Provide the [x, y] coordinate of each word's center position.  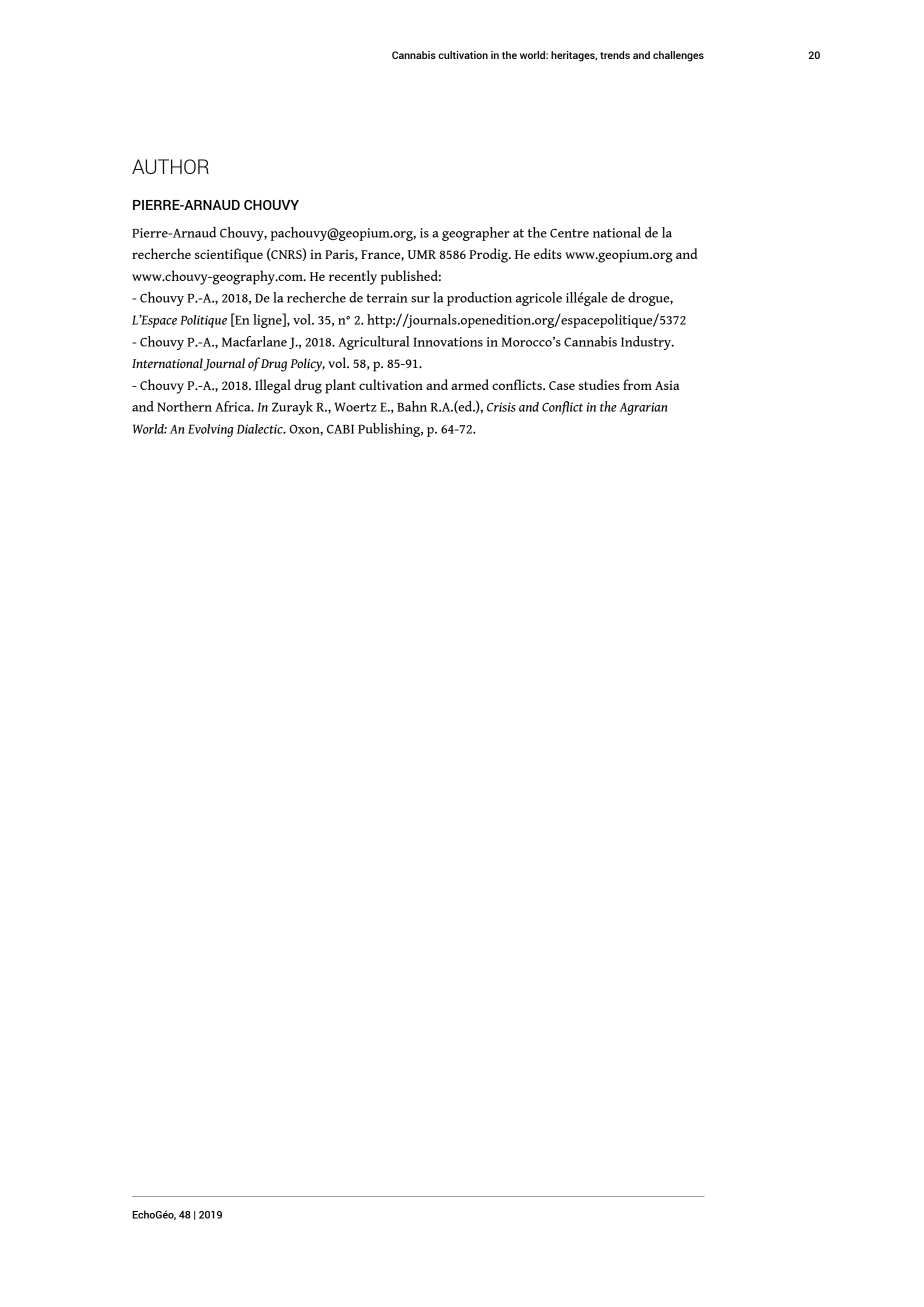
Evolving [211, 430]
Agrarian [643, 408]
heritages [574, 56]
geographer [476, 234]
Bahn [412, 406]
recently [353, 277]
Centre [569, 233]
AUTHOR [170, 166]
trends [615, 55]
